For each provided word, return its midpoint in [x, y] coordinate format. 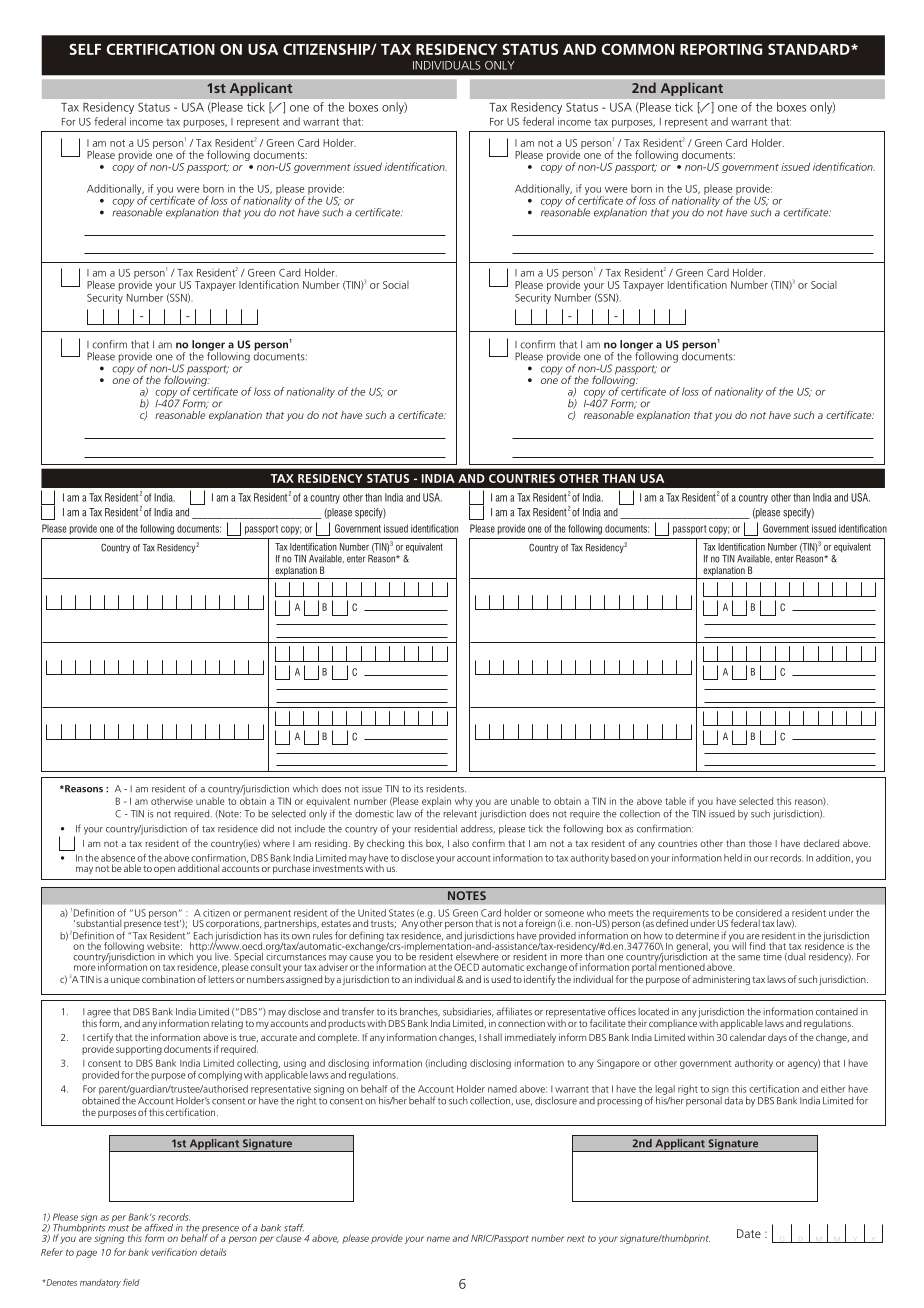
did [267, 829]
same [749, 958]
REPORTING [721, 49]
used [501, 979]
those [760, 843]
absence [118, 858]
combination [168, 979]
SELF [85, 49]
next [576, 1238]
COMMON [637, 49]
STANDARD [810, 49]
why [464, 802]
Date [749, 1233]
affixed [158, 1228]
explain [436, 802]
